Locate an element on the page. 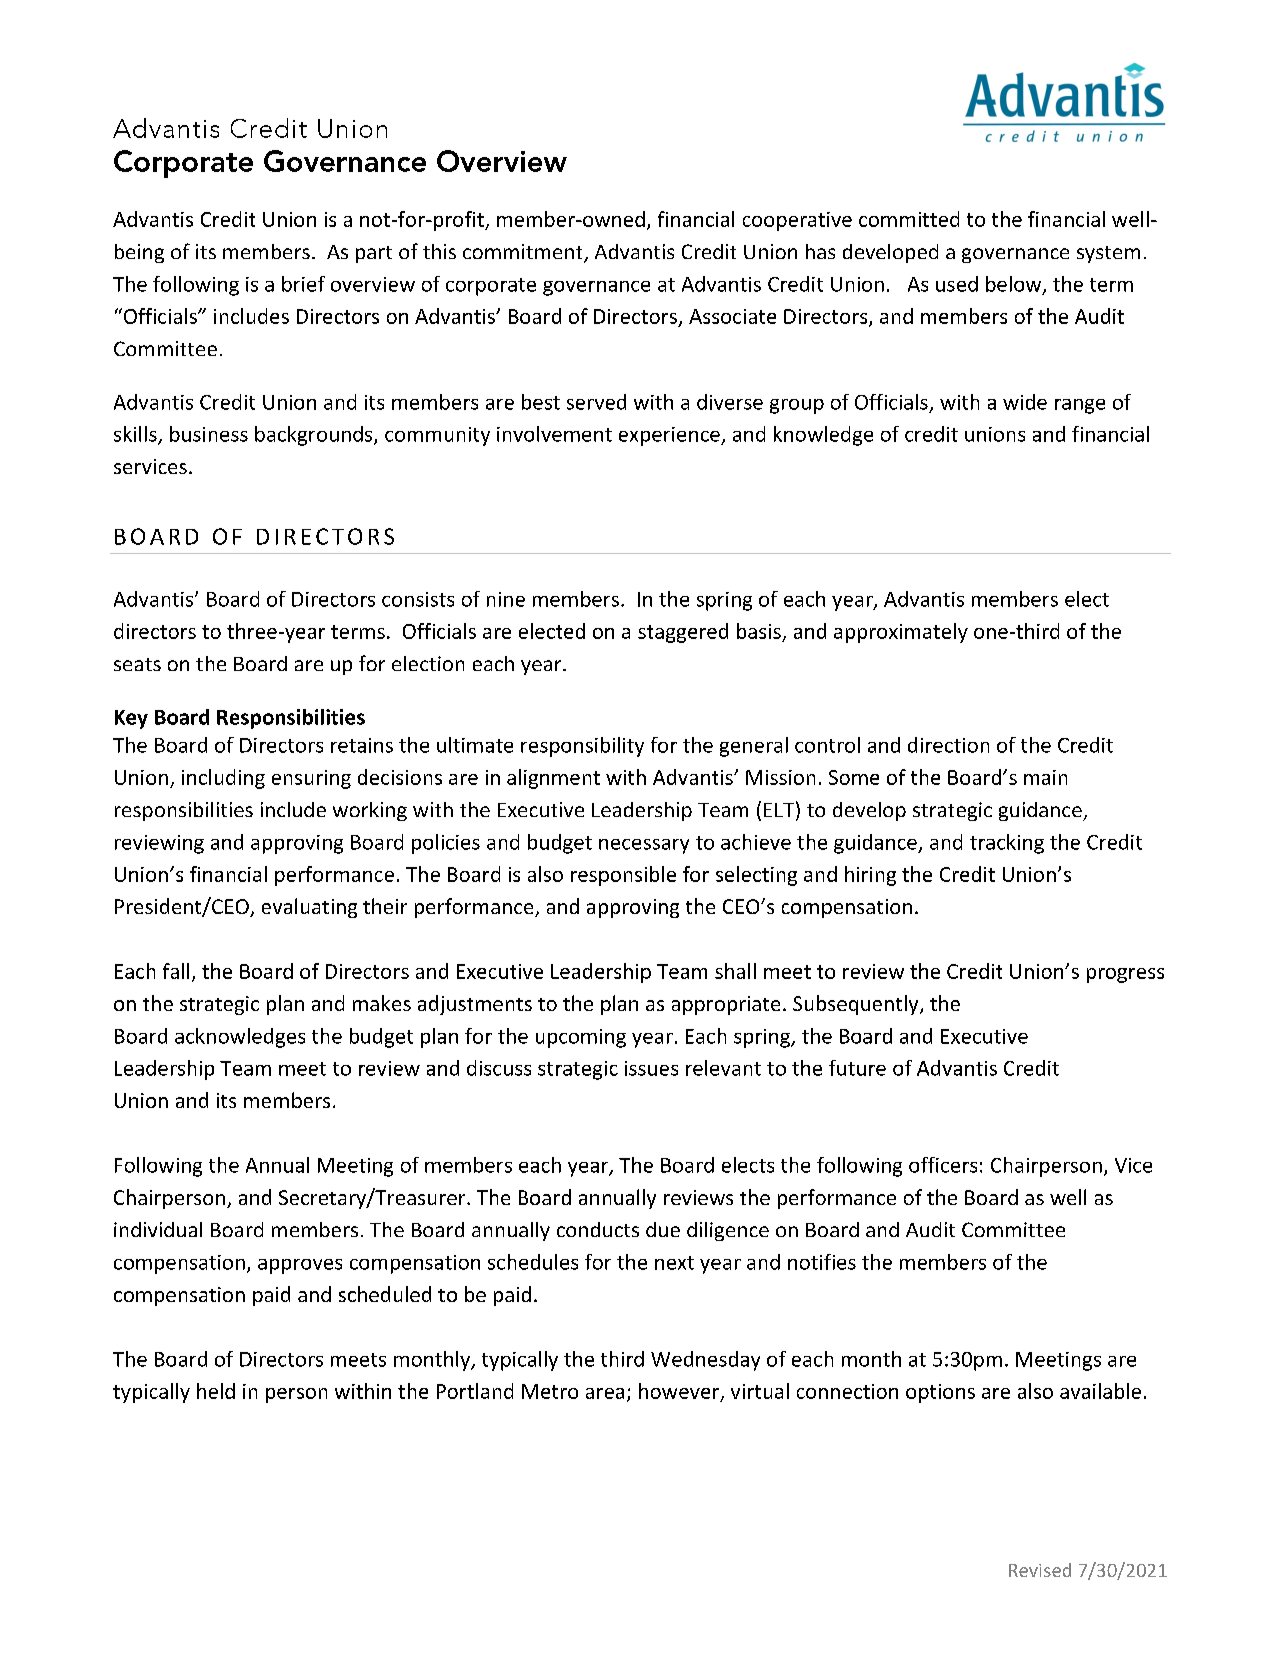 Image resolution: width=1281 pixels, height=1658 pixels. held is located at coordinates (216, 1391).
